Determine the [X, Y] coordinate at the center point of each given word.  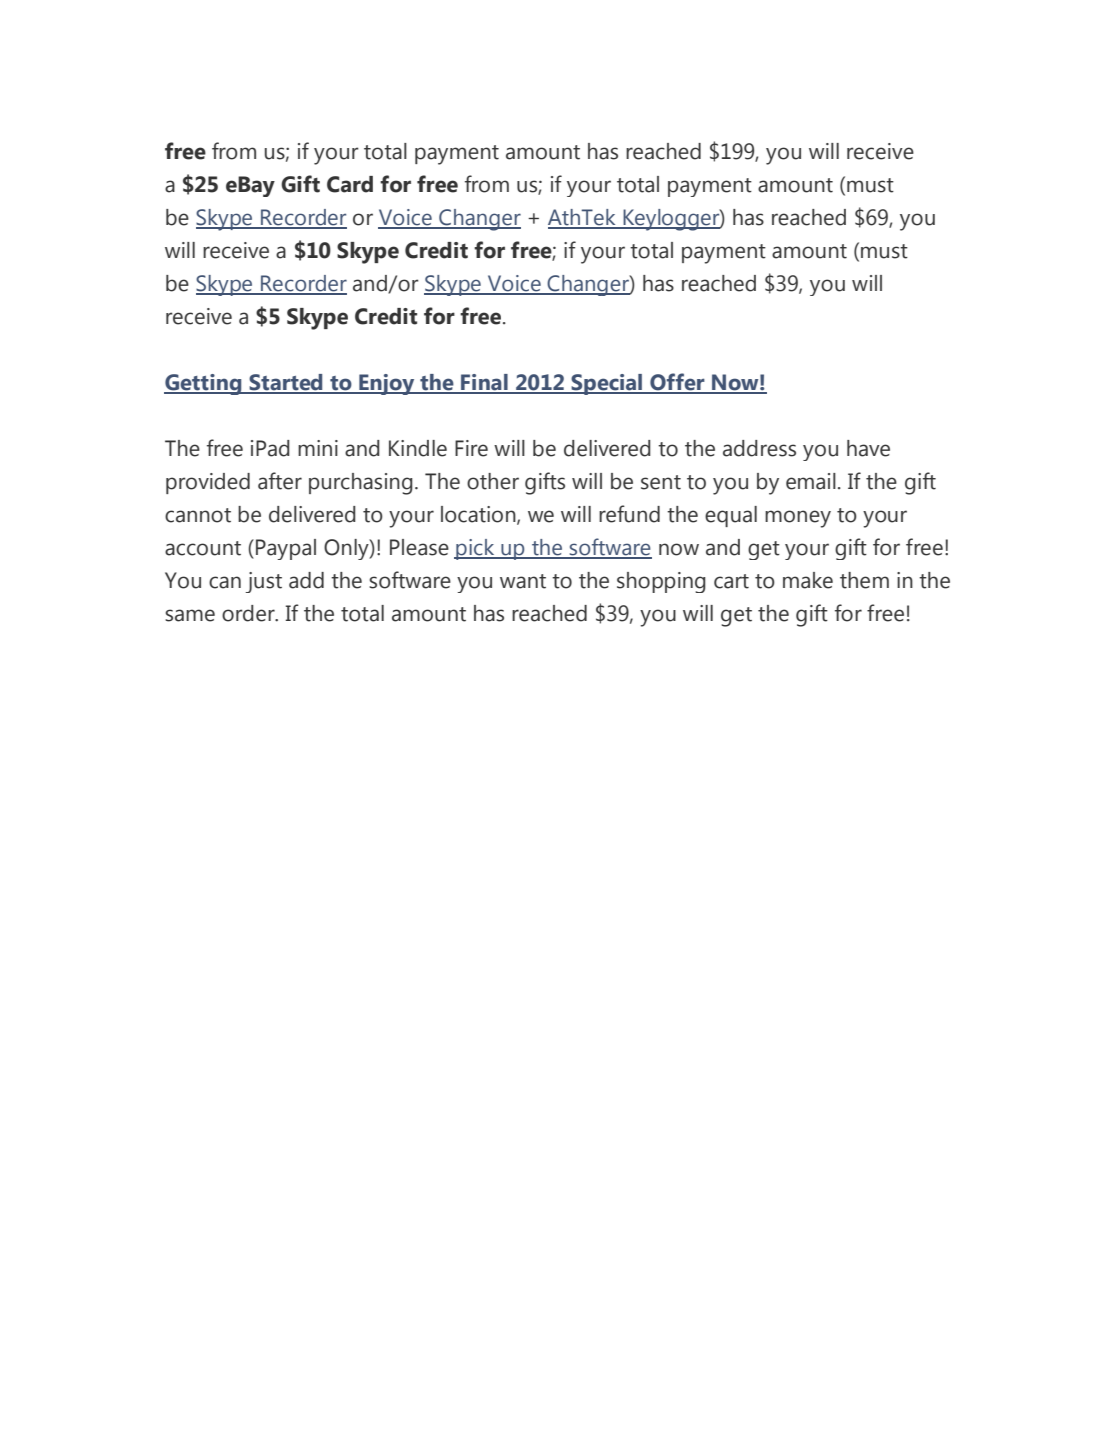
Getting [204, 384]
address [759, 448]
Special [607, 384]
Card [350, 184]
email [811, 481]
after [280, 481]
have [868, 448]
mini [318, 448]
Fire [471, 448]
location [479, 515]
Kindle [418, 448]
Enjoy [387, 384]
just [264, 582]
